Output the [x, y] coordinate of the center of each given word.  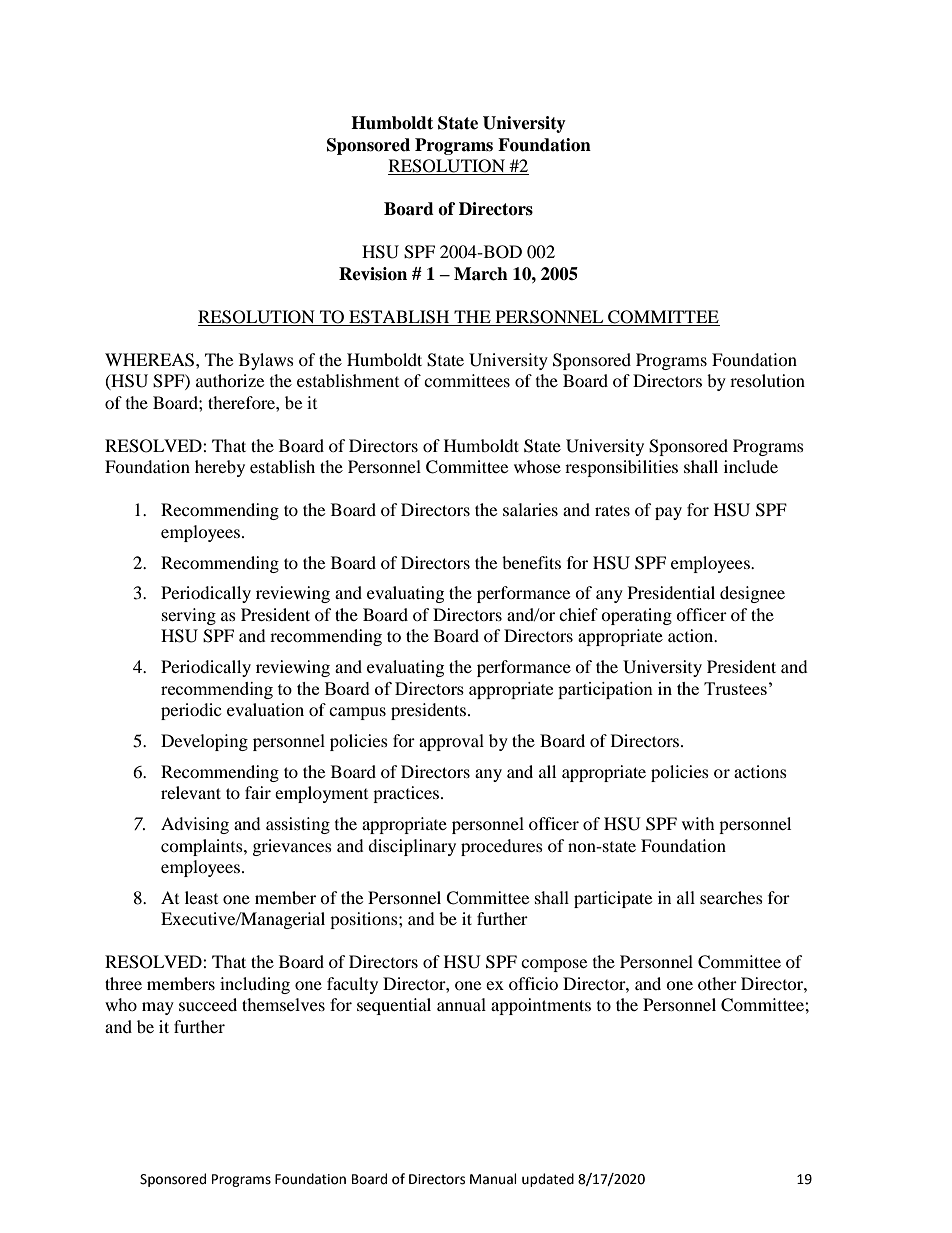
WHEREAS [151, 360]
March [481, 274]
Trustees [735, 688]
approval [451, 742]
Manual [493, 1179]
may [158, 1008]
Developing [204, 742]
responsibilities [621, 468]
